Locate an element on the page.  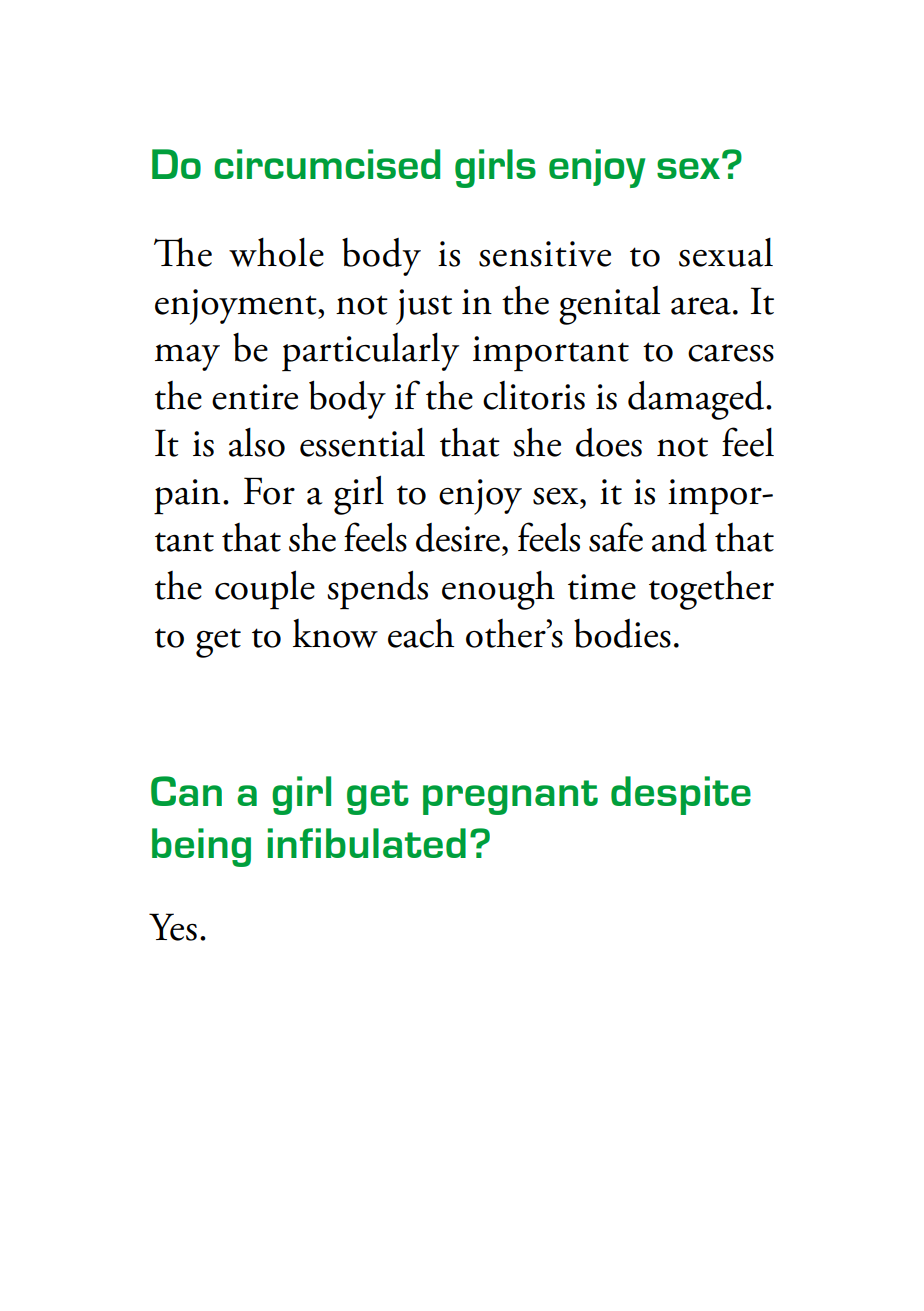
circumcised is located at coordinates (327, 164).
